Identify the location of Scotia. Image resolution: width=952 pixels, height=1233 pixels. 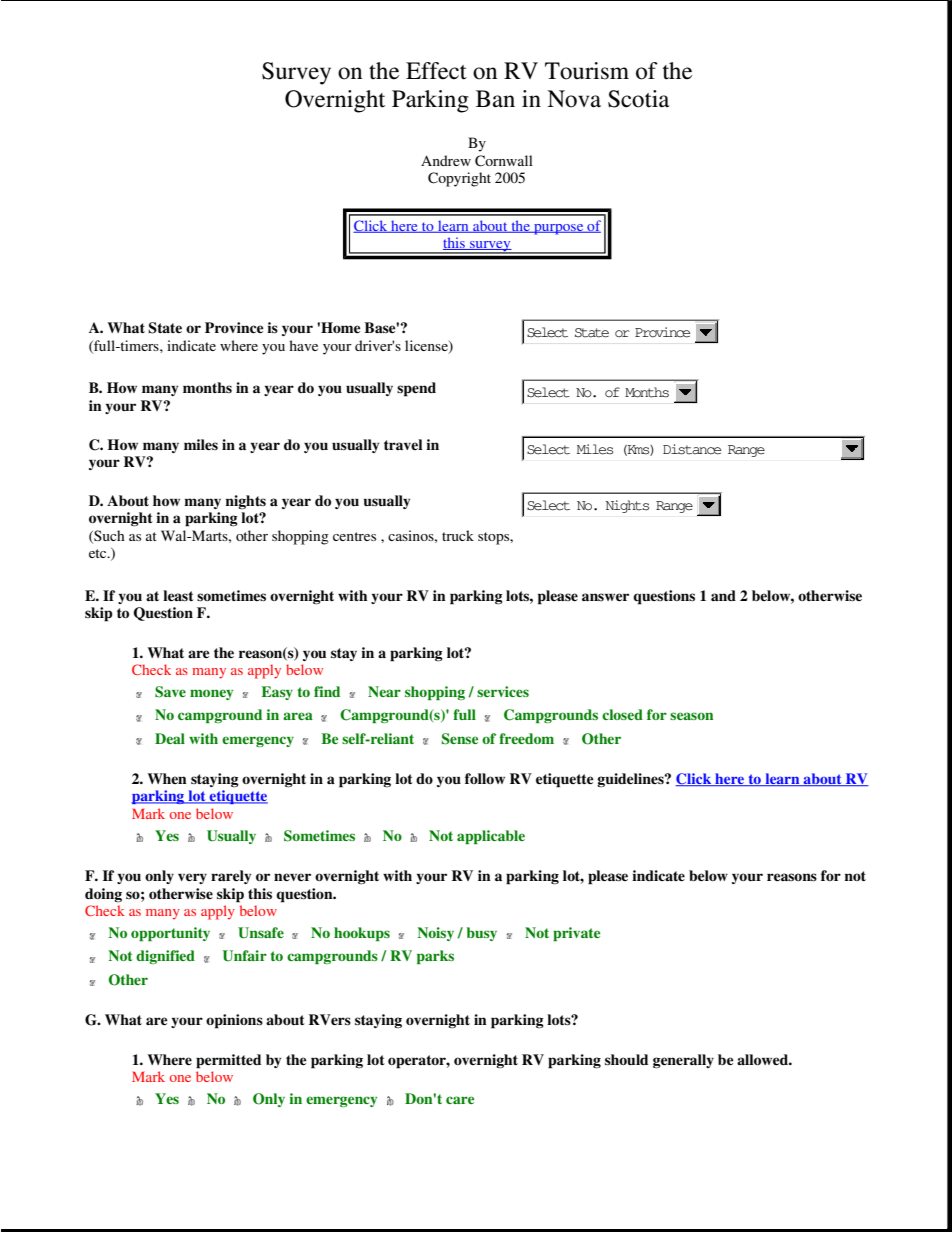
(638, 99).
